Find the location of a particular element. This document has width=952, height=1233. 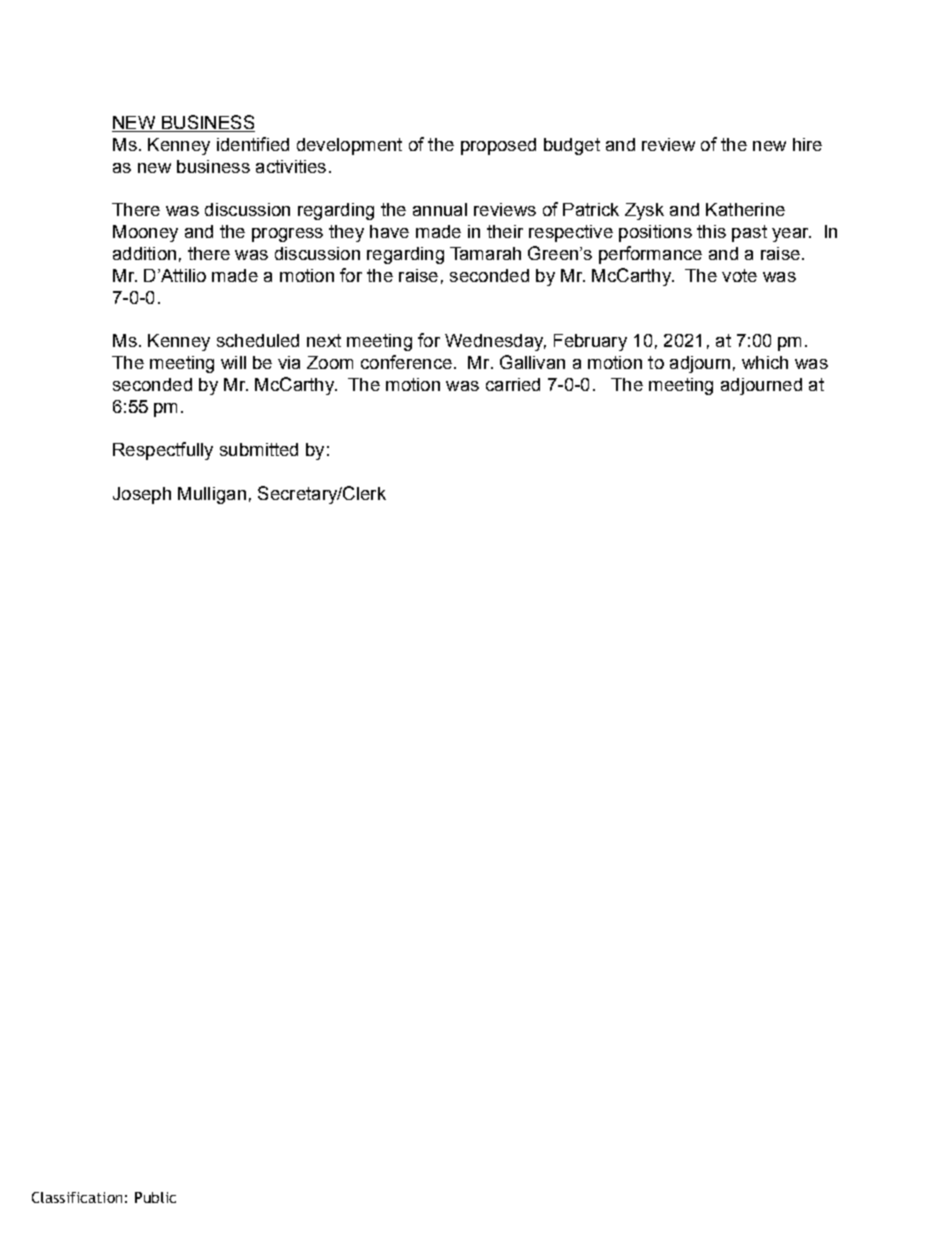

submitted is located at coordinates (259, 449).
